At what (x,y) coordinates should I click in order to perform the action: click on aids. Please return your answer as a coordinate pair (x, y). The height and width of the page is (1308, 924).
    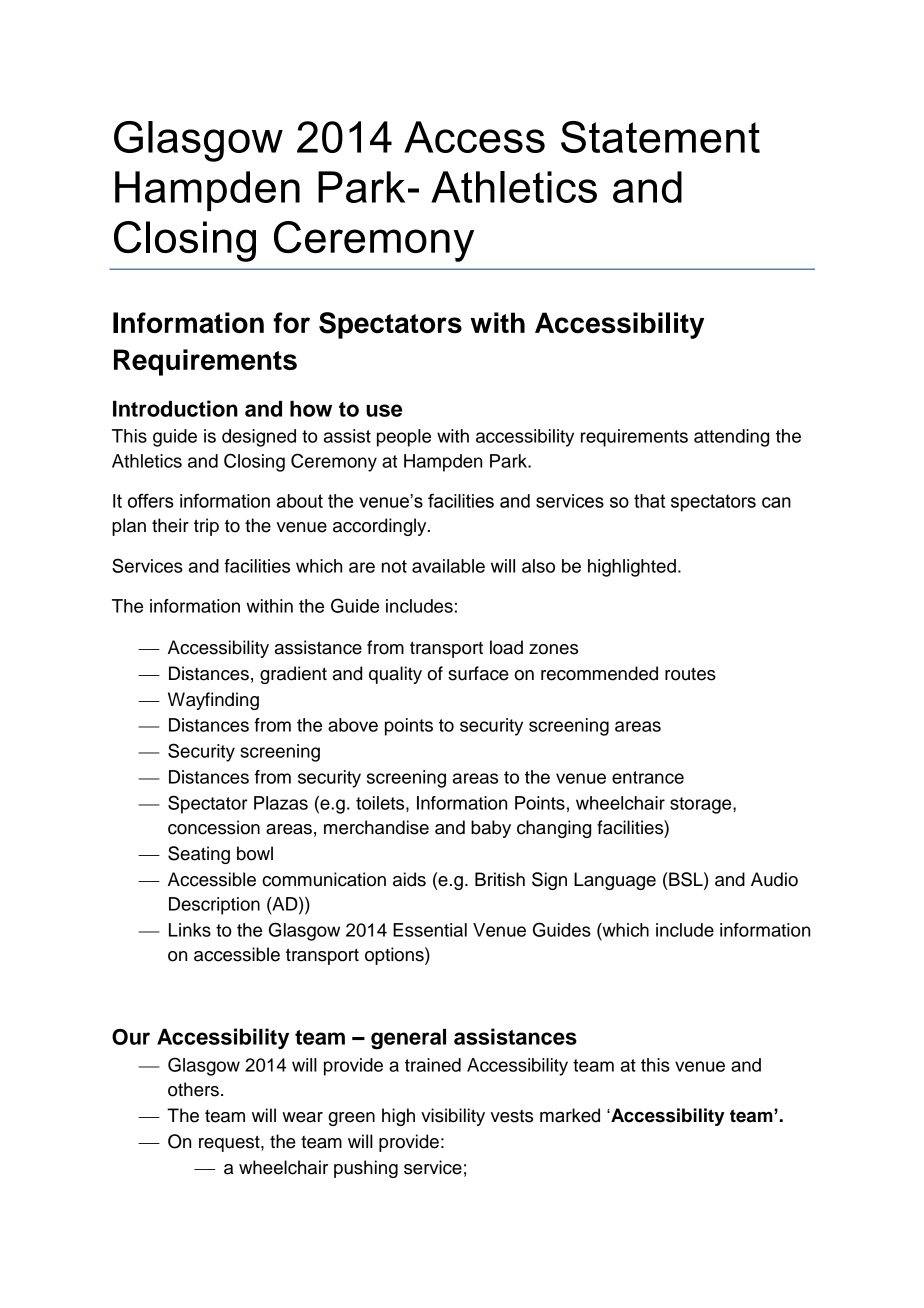
    Looking at the image, I should click on (409, 879).
